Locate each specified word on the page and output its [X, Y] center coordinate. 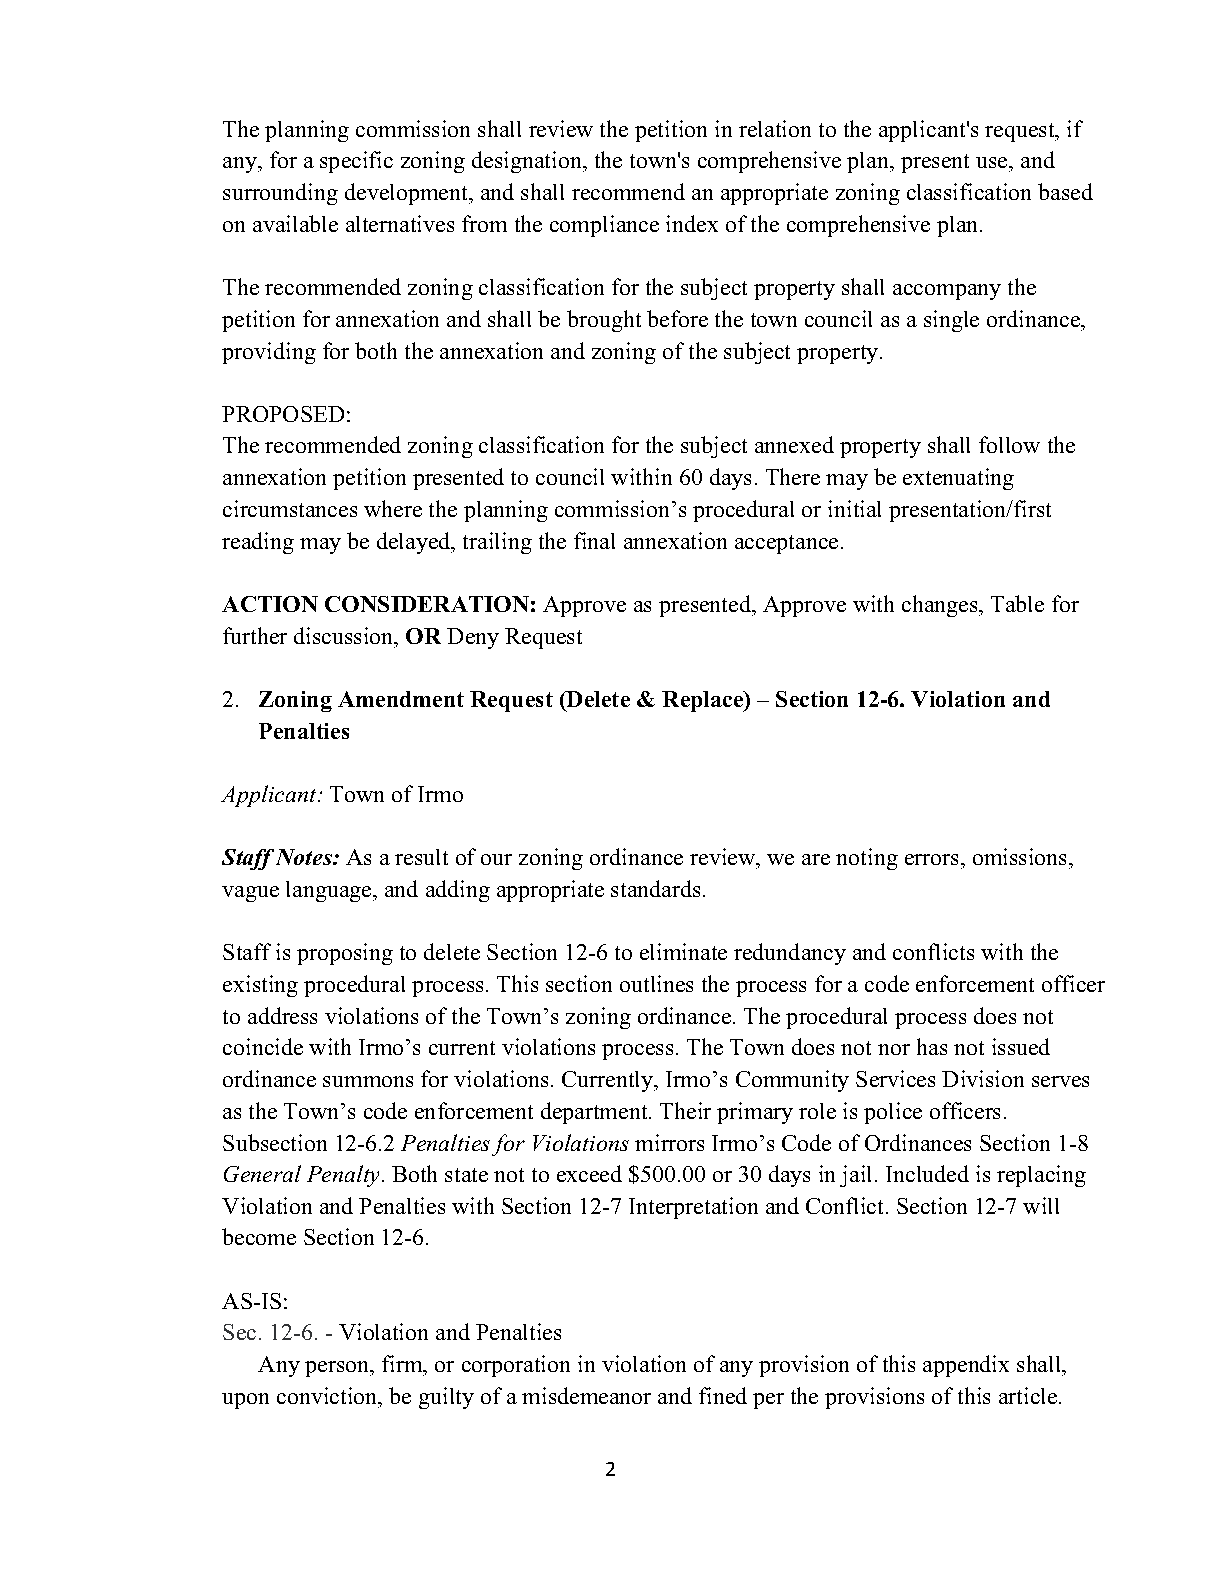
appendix [966, 1366]
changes [941, 606]
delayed [415, 543]
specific [356, 162]
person [338, 1369]
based [1065, 191]
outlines [656, 983]
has [932, 1046]
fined [723, 1395]
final [594, 540]
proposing [345, 954]
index [692, 223]
